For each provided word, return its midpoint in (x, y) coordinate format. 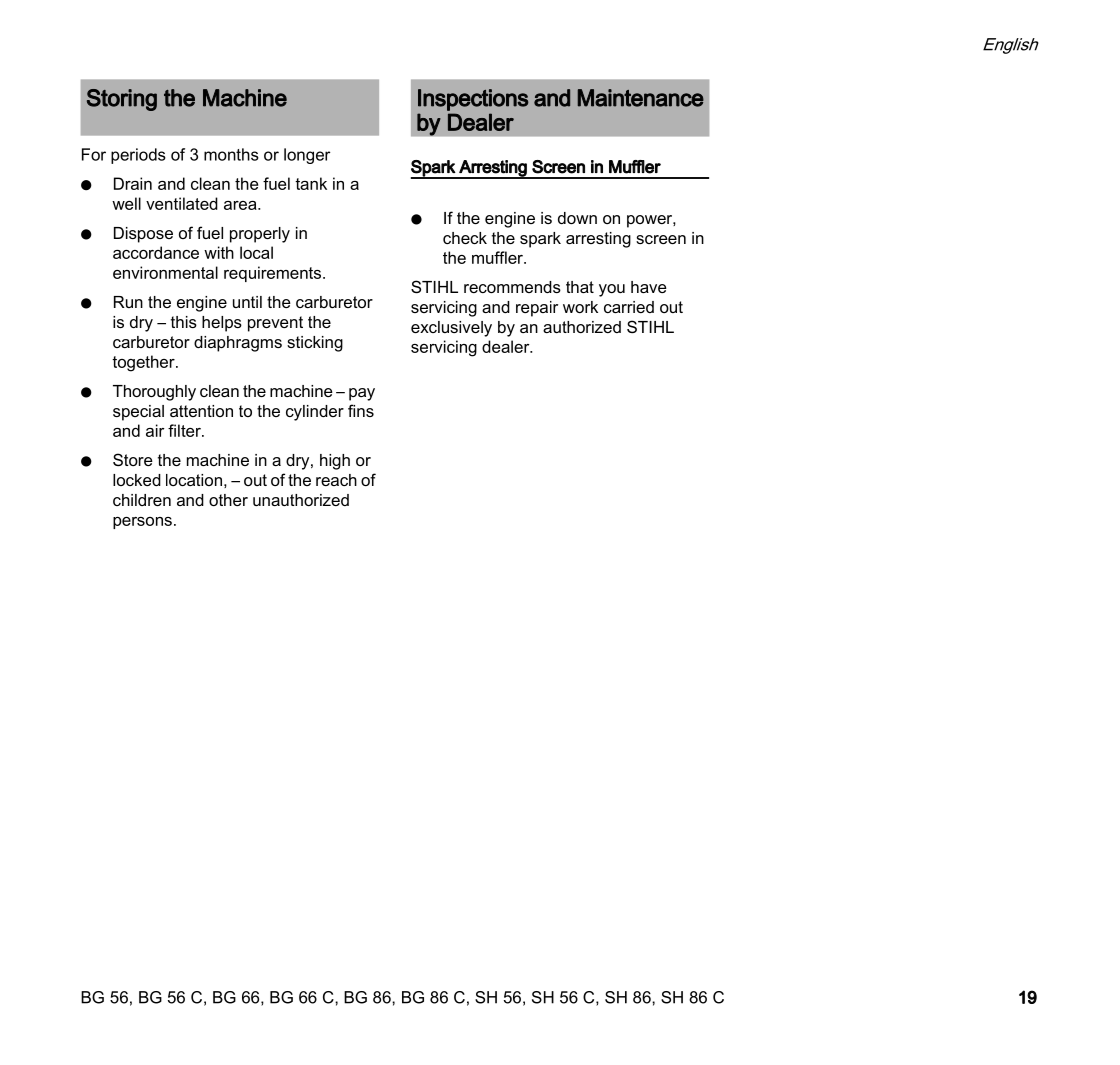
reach (336, 480)
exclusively (451, 329)
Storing (122, 100)
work (580, 307)
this (184, 322)
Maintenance (641, 98)
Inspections (473, 100)
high (335, 462)
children (142, 500)
